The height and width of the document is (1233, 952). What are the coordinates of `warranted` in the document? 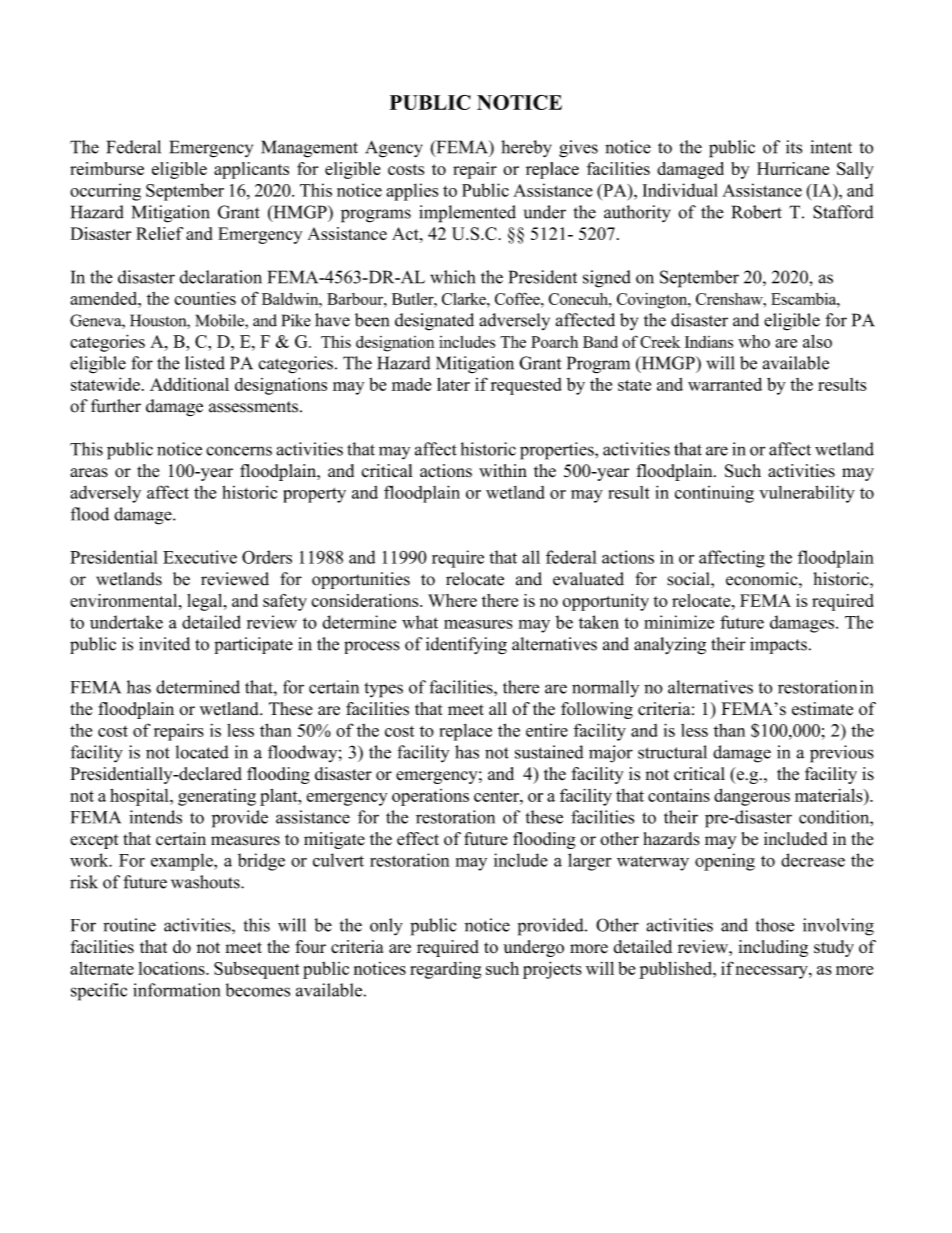 It's located at (725, 384).
